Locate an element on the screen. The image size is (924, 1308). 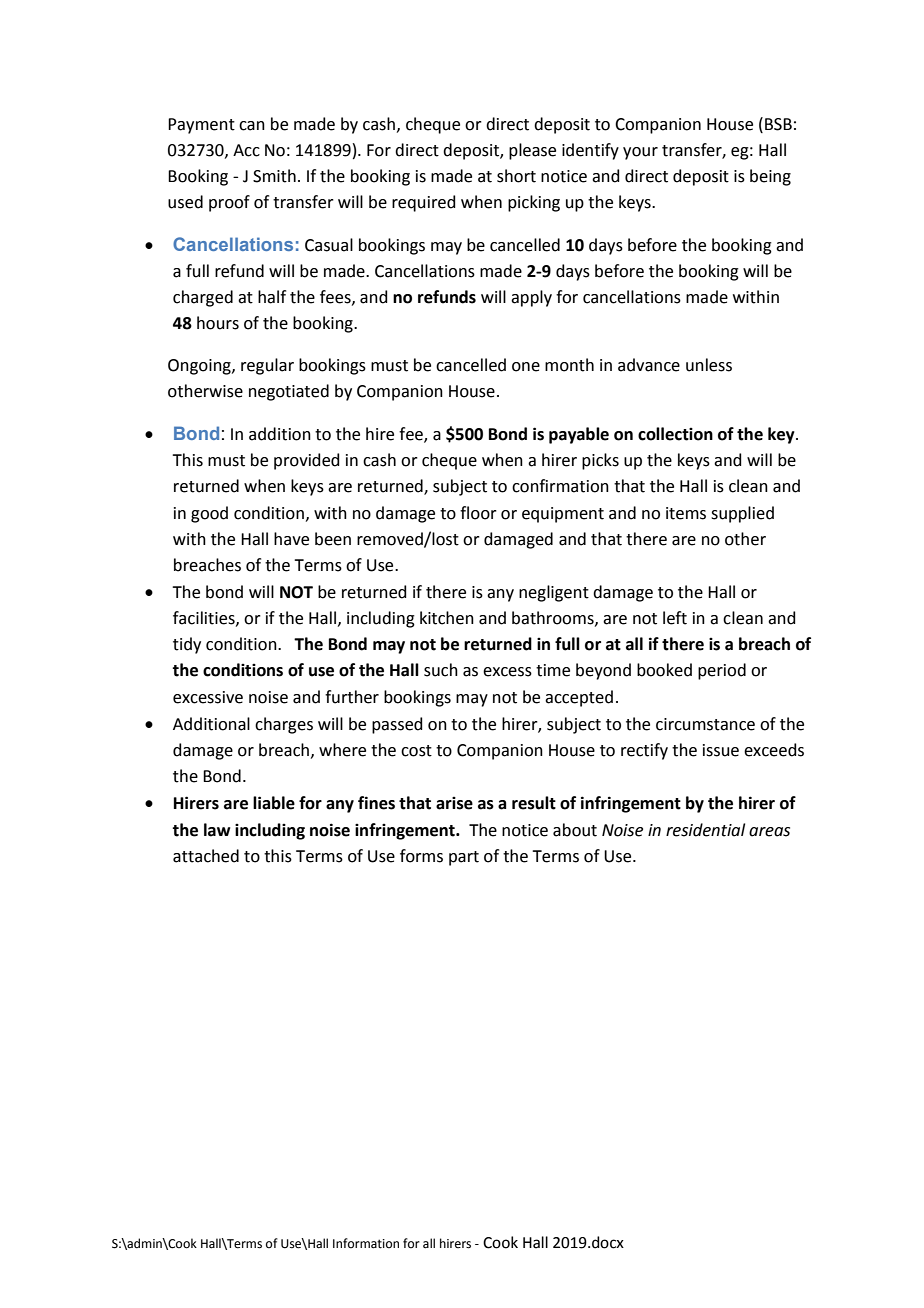
law is located at coordinates (217, 830).
